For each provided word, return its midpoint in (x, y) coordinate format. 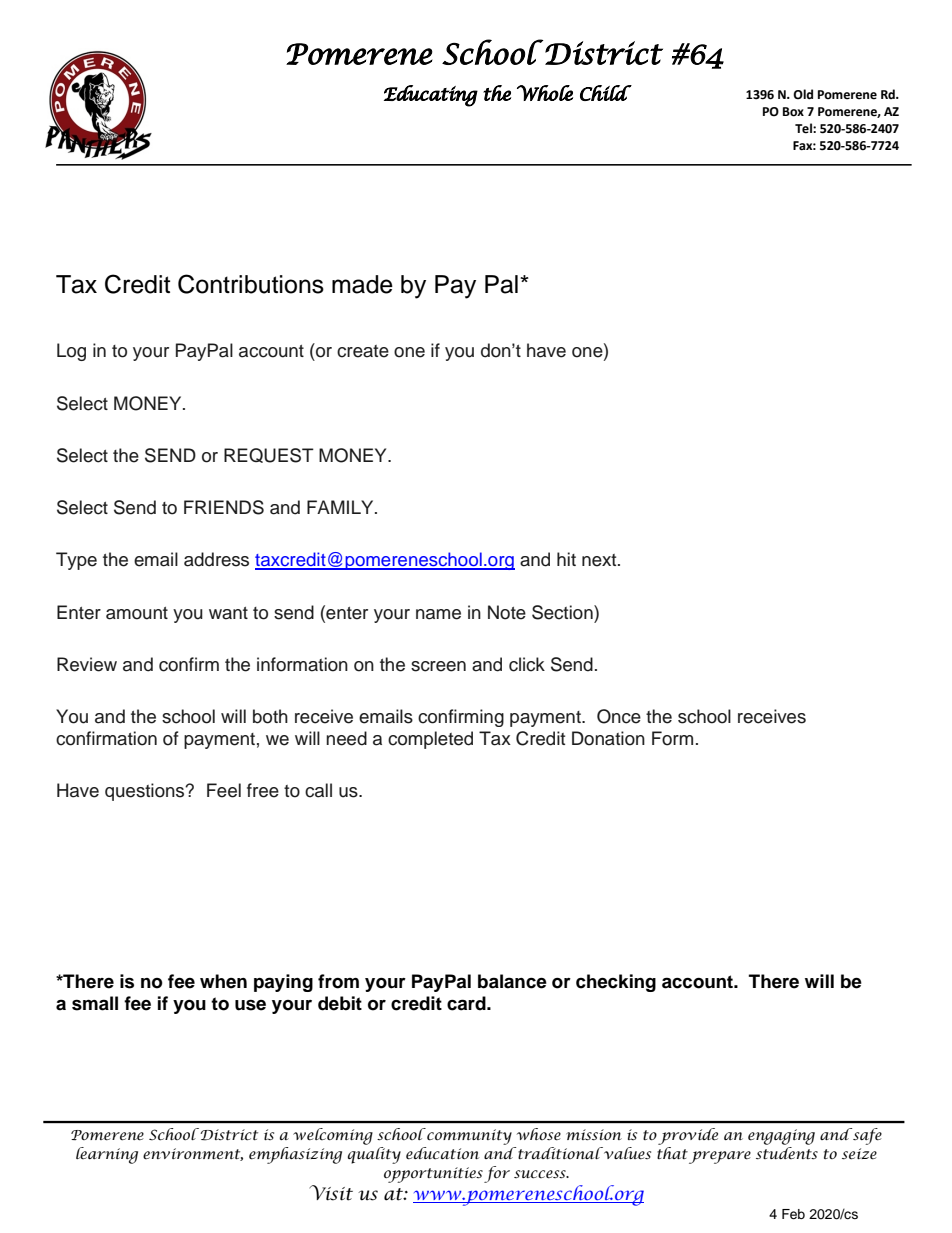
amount (137, 613)
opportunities (433, 1175)
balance (512, 981)
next (600, 560)
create (363, 351)
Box (793, 112)
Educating (431, 96)
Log (71, 352)
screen (438, 666)
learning (107, 1155)
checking (616, 983)
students (787, 1152)
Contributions (251, 284)
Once (619, 716)
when (223, 981)
